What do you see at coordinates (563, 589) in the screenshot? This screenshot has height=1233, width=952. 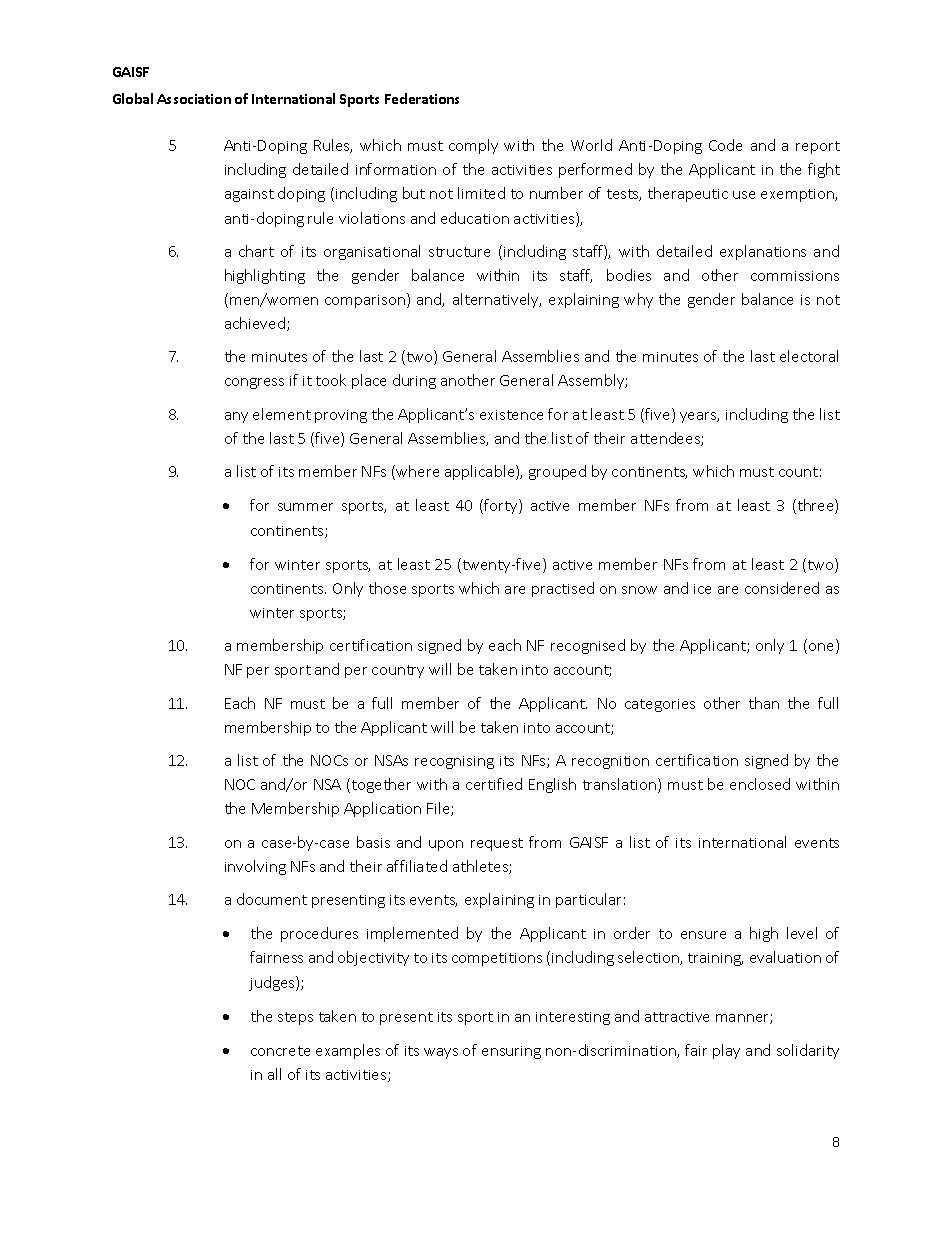 I see `practised` at bounding box center [563, 589].
